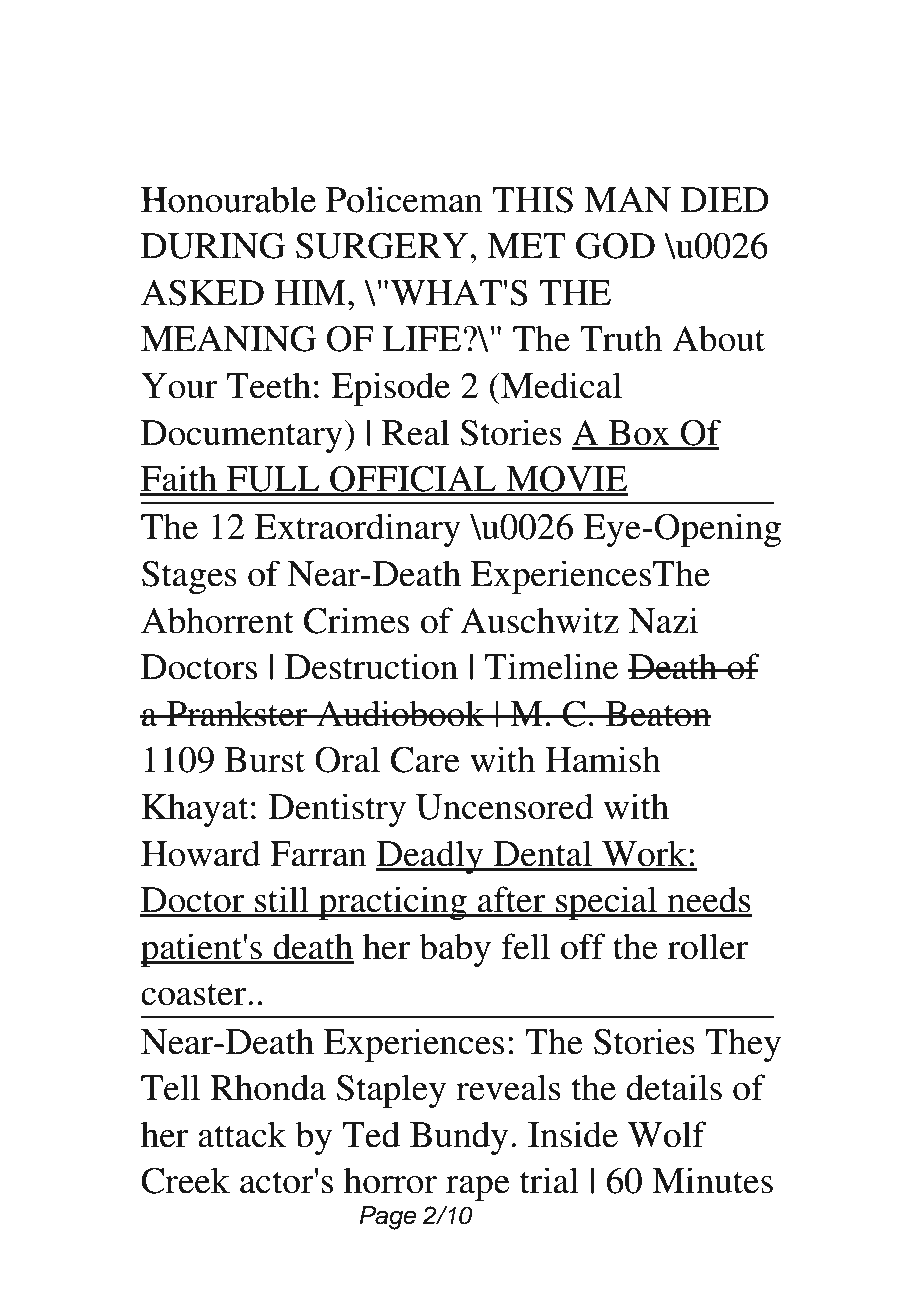  Describe the element at coordinates (217, 620) in the screenshot. I see `Abhorrent` at that location.
